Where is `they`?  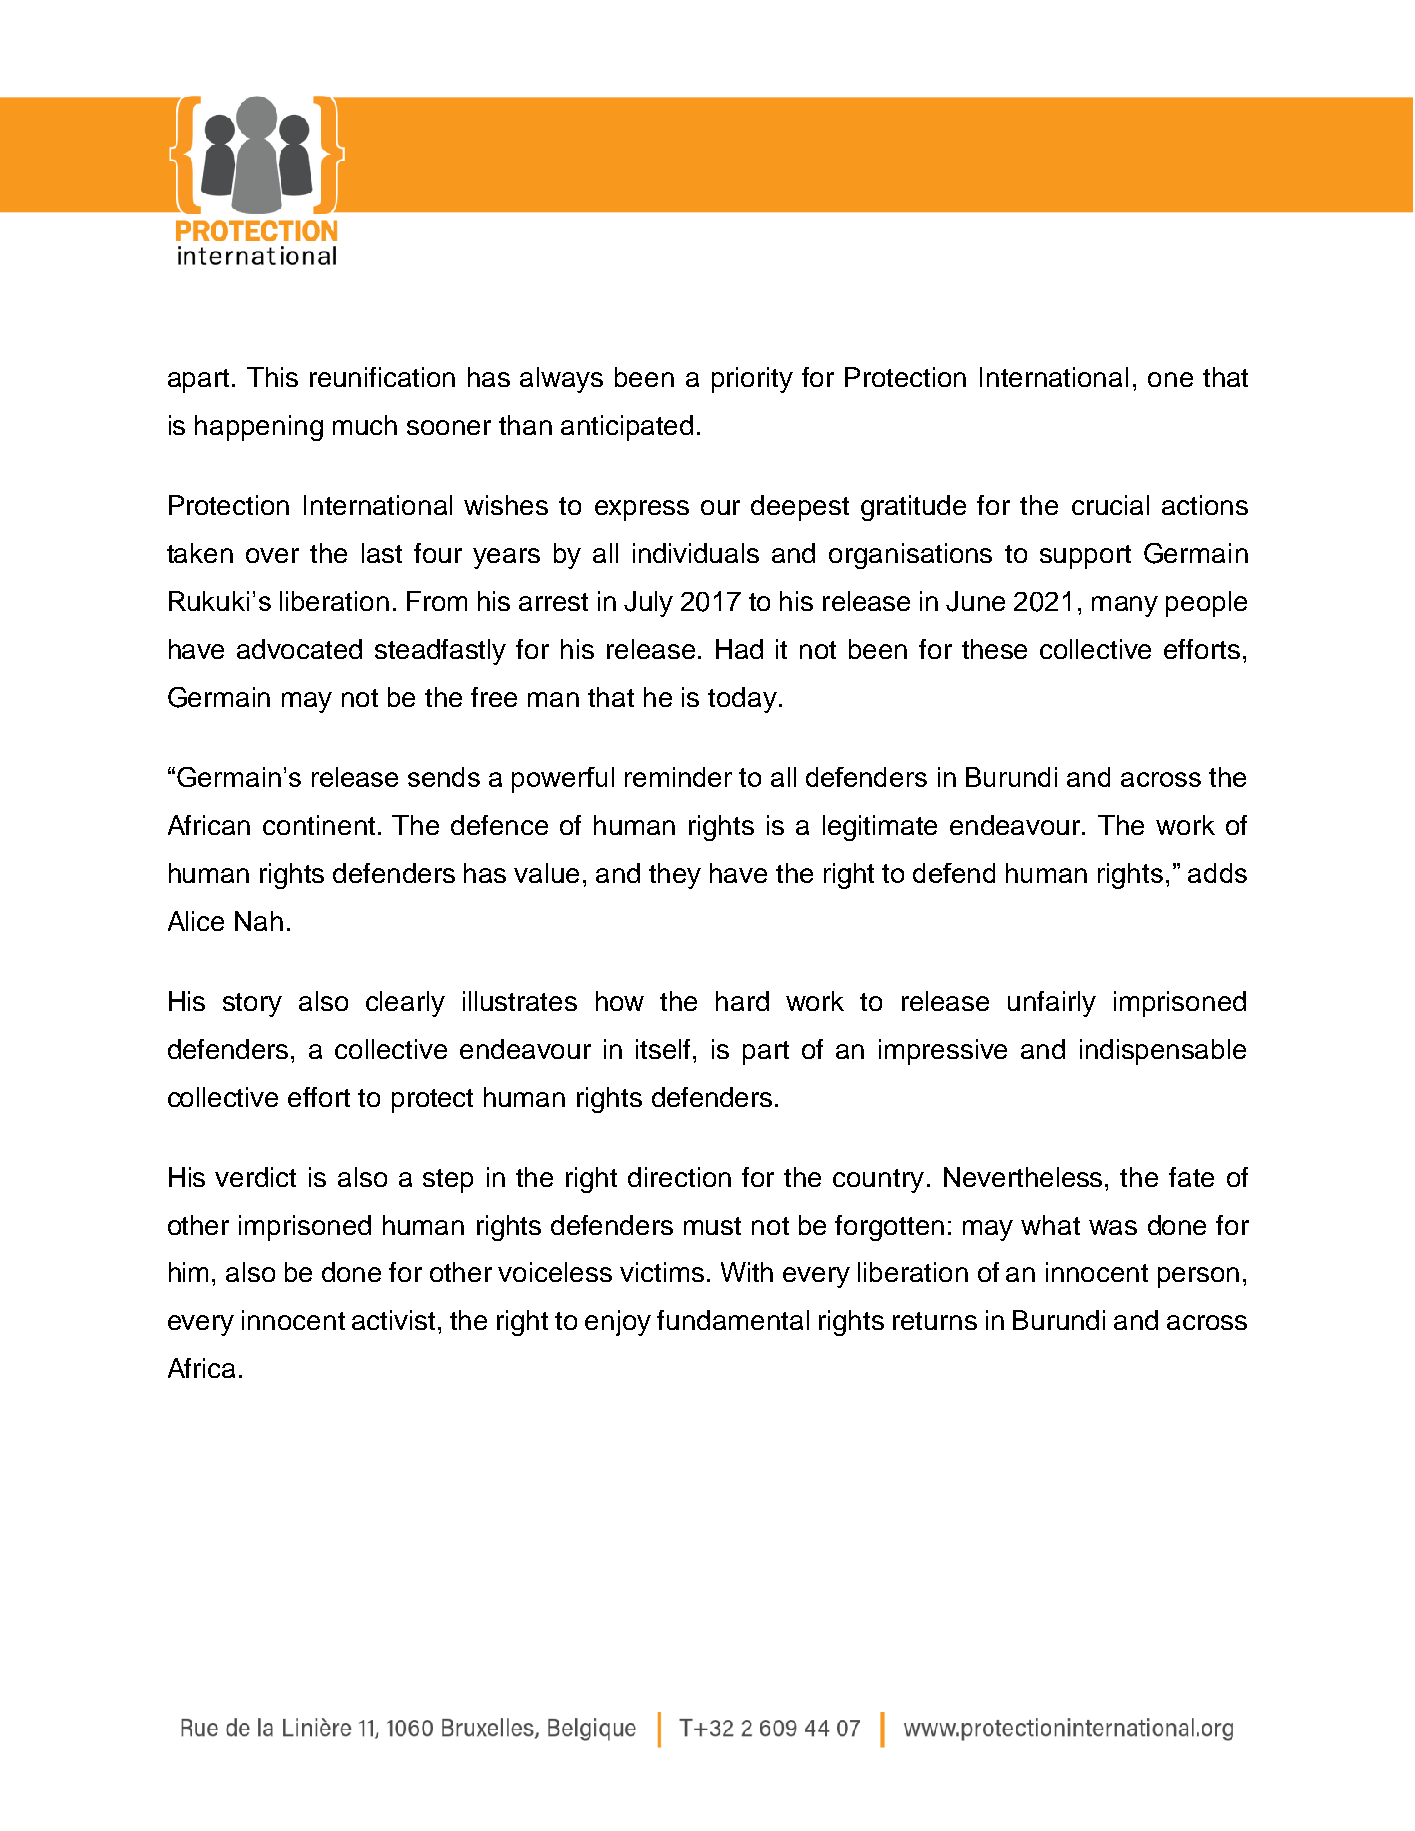 they is located at coordinates (675, 876).
